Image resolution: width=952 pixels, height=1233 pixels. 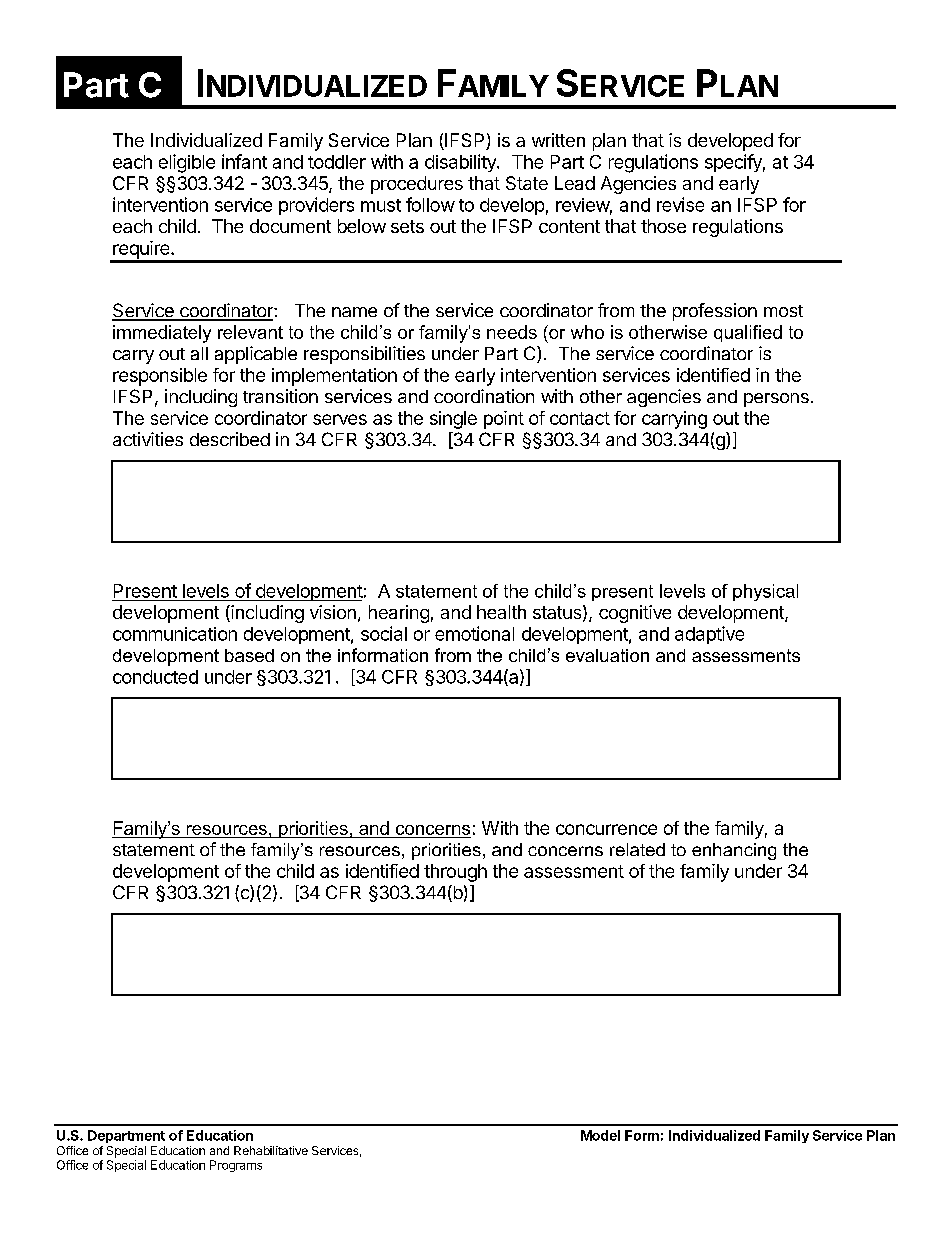 What do you see at coordinates (474, 633) in the image?
I see `emotional` at bounding box center [474, 633].
